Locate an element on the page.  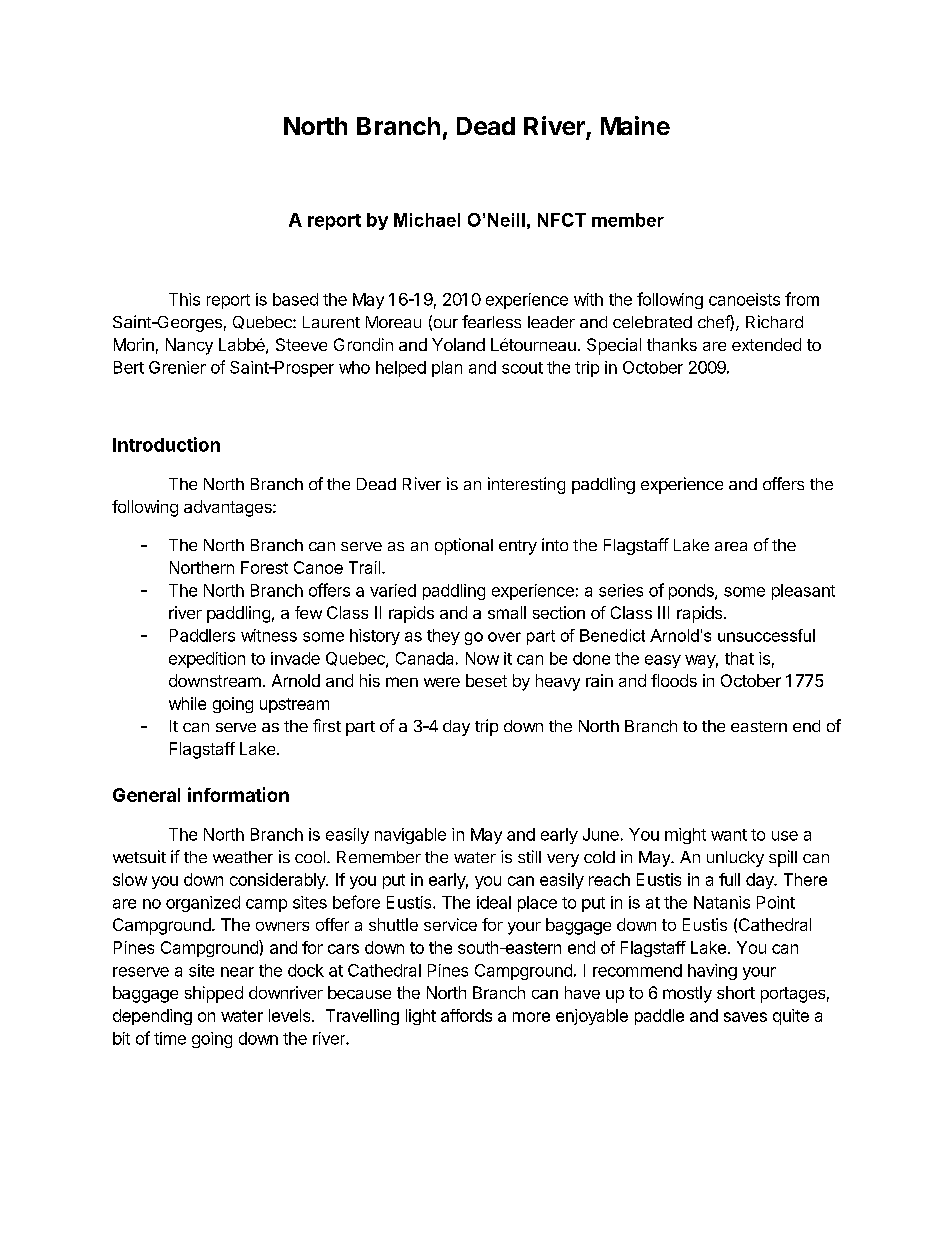
saves is located at coordinates (745, 1017).
